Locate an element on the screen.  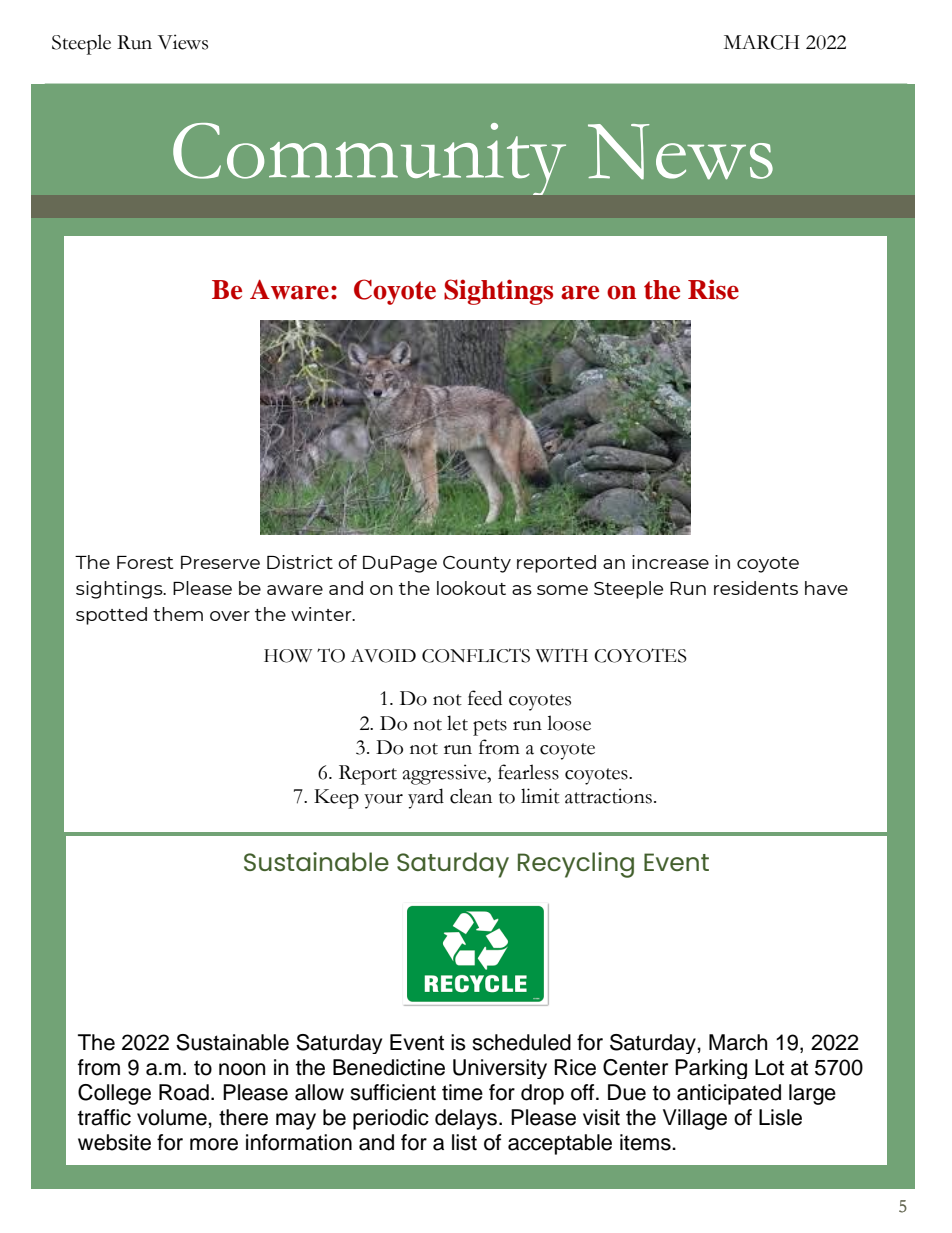
lookout is located at coordinates (471, 588).
